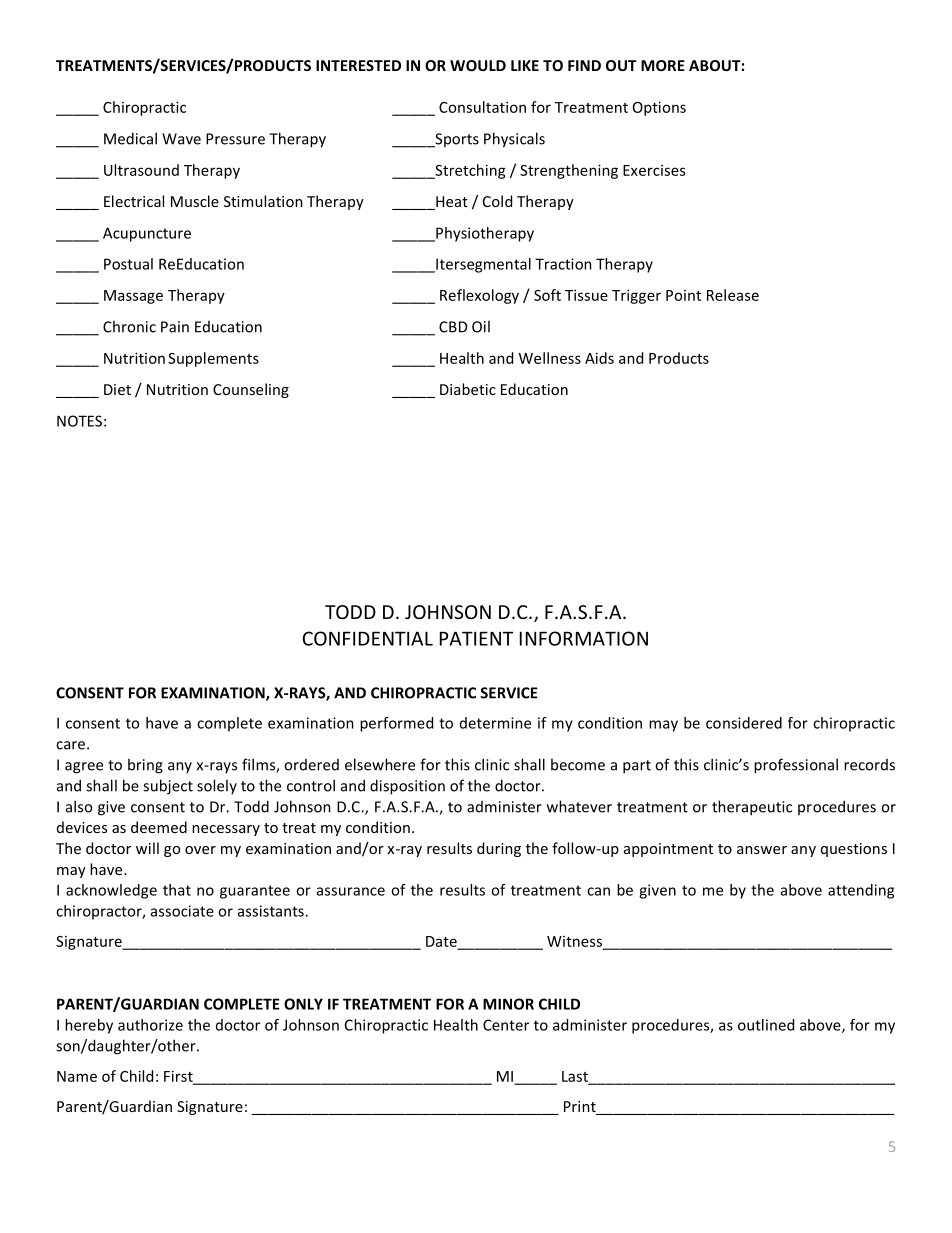  I want to click on Options, so click(659, 108).
